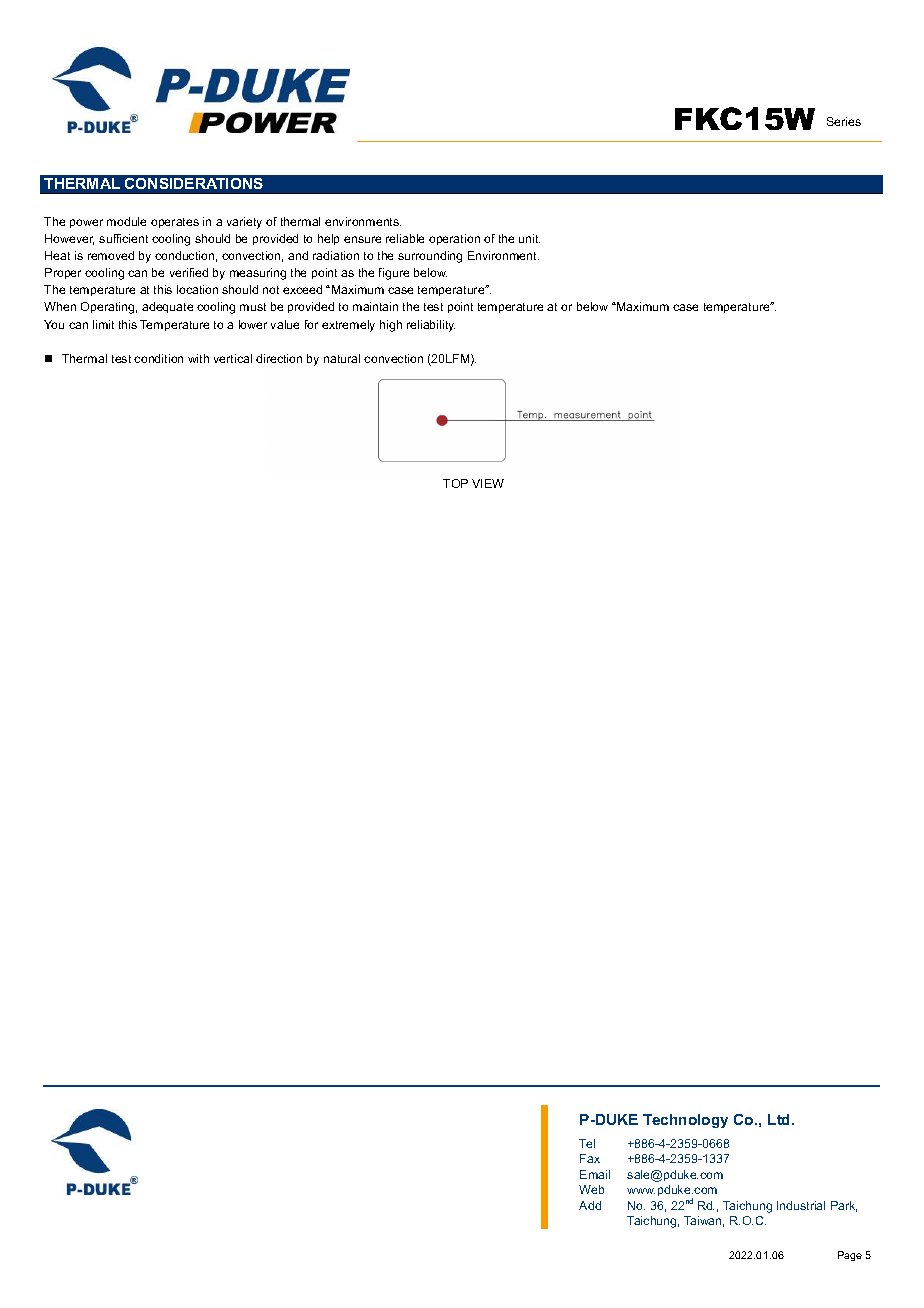 The width and height of the screenshot is (924, 1308). Describe the element at coordinates (126, 221) in the screenshot. I see `module` at that location.
